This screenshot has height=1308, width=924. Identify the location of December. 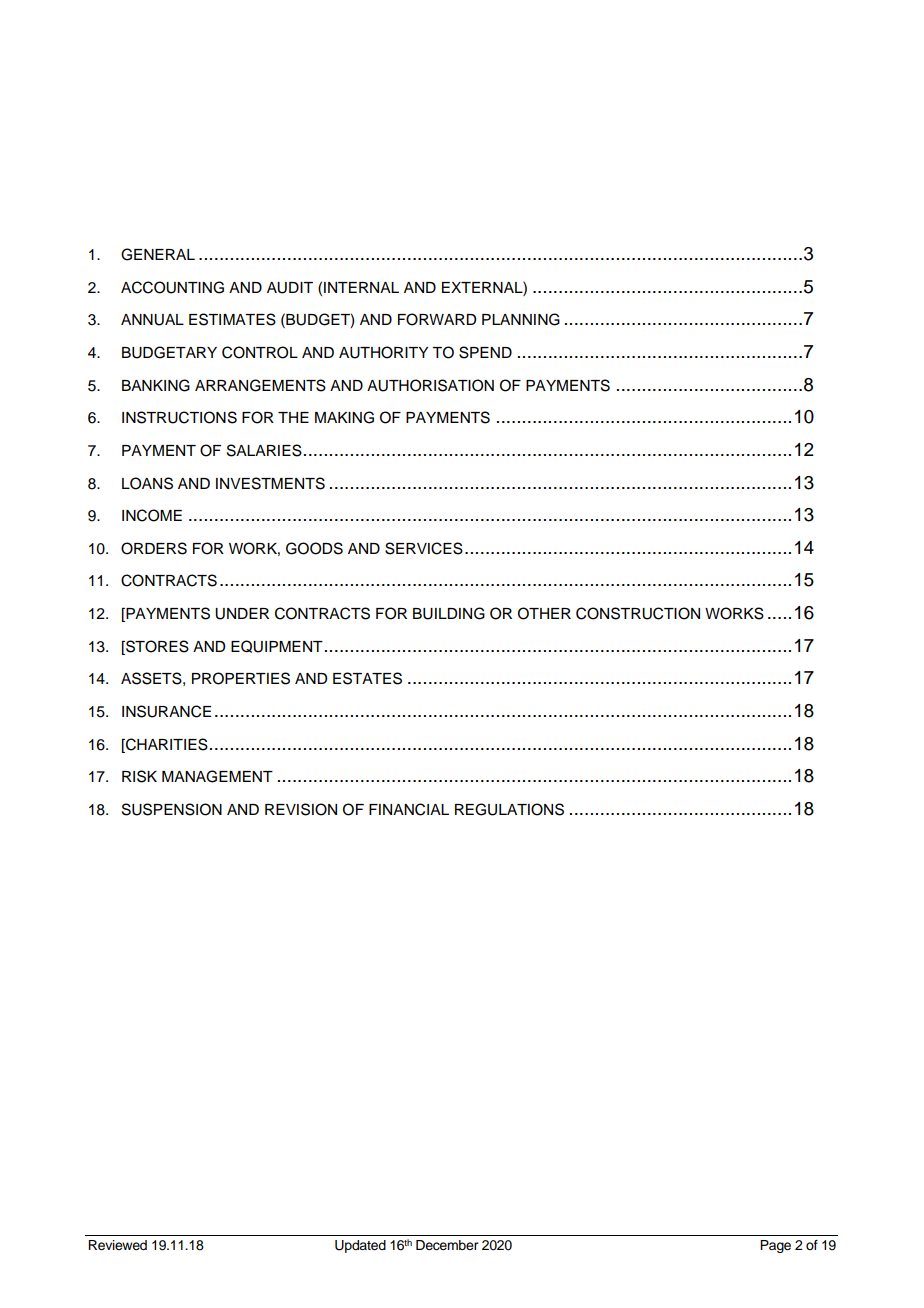
(447, 1245).
